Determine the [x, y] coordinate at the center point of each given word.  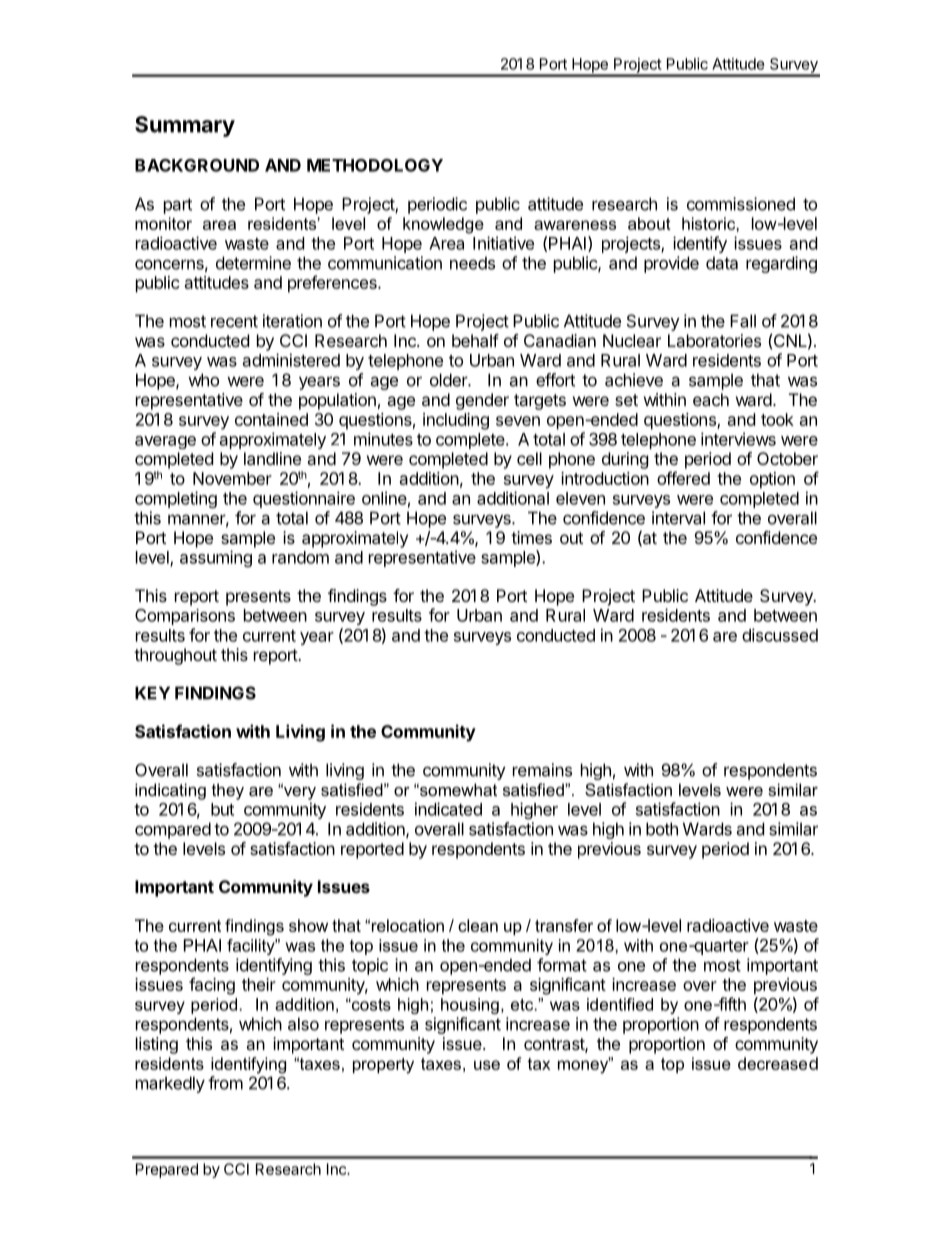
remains [542, 770]
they [228, 791]
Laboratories [714, 340]
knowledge [443, 225]
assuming [216, 558]
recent [234, 321]
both [662, 829]
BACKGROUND [197, 165]
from [225, 1083]
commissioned [741, 204]
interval [678, 518]
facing [212, 986]
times [531, 537]
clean [478, 925]
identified [620, 1004]
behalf [475, 340]
